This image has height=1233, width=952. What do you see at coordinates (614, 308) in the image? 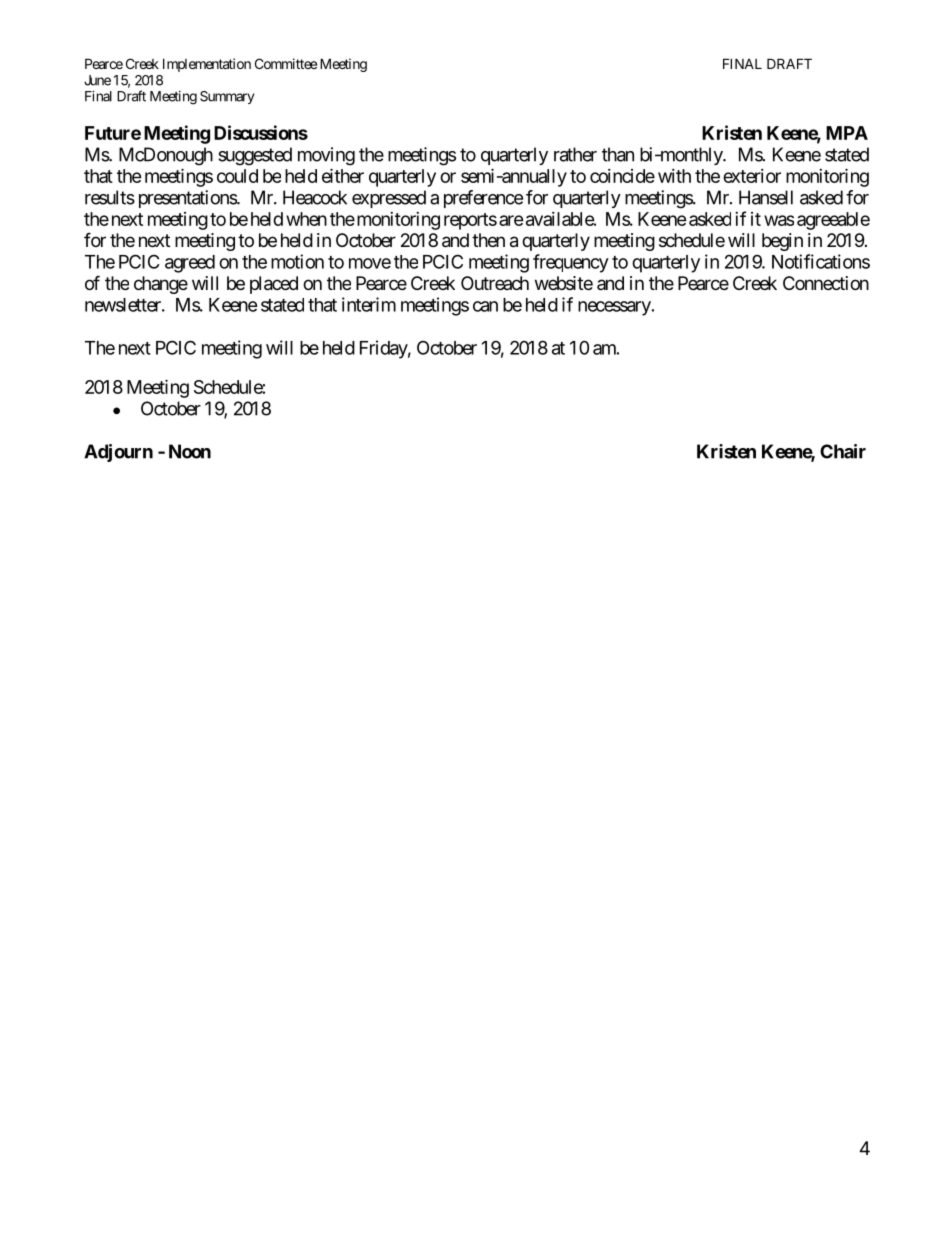
I see `necessary` at bounding box center [614, 308].
